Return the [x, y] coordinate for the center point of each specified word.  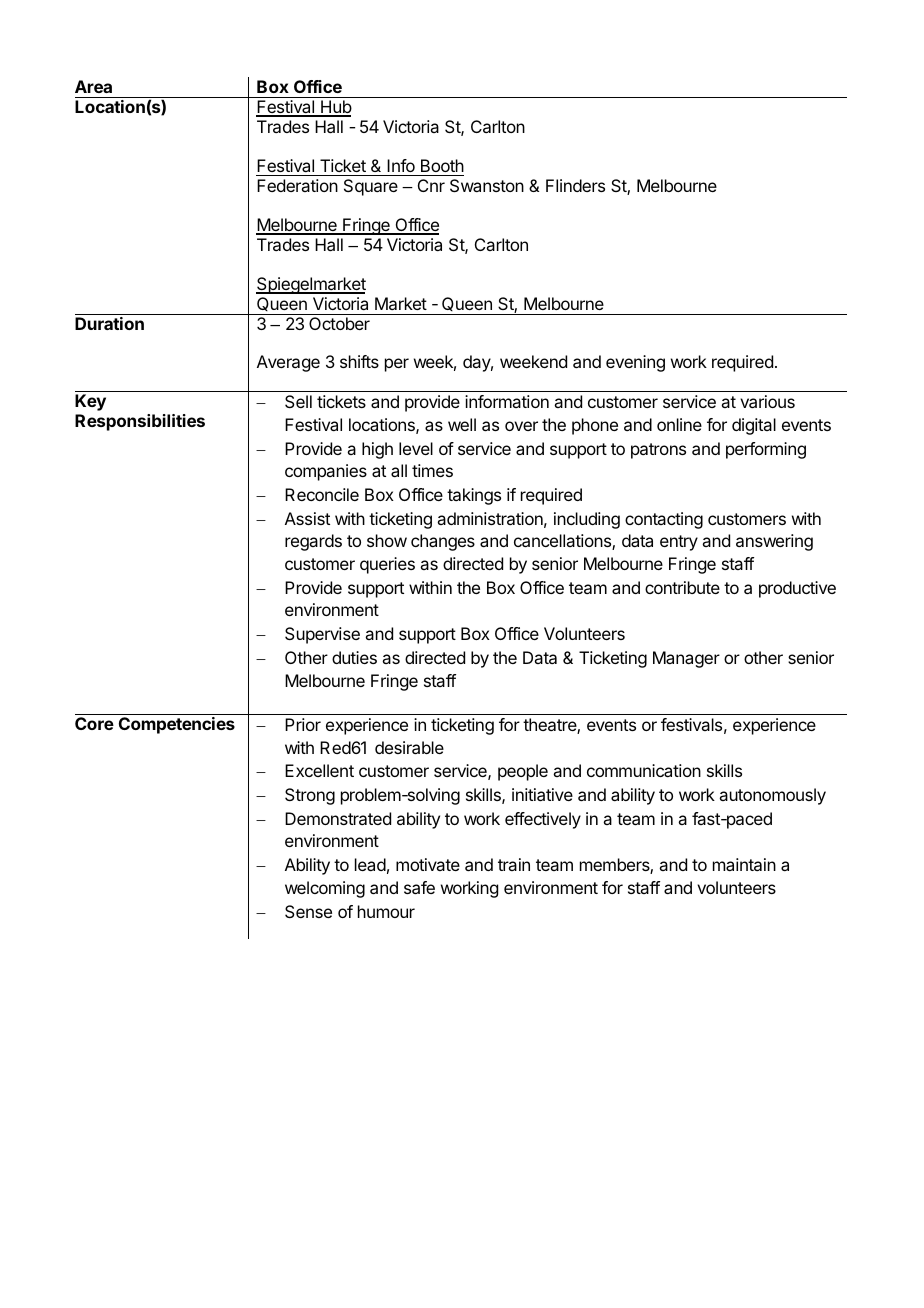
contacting [664, 520]
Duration [109, 323]
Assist [307, 518]
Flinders [575, 185]
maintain [744, 864]
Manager [686, 659]
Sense [308, 911]
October [339, 323]
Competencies [177, 725]
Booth [442, 165]
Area [93, 86]
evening [635, 363]
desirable [409, 747]
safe [419, 887]
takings [474, 496]
